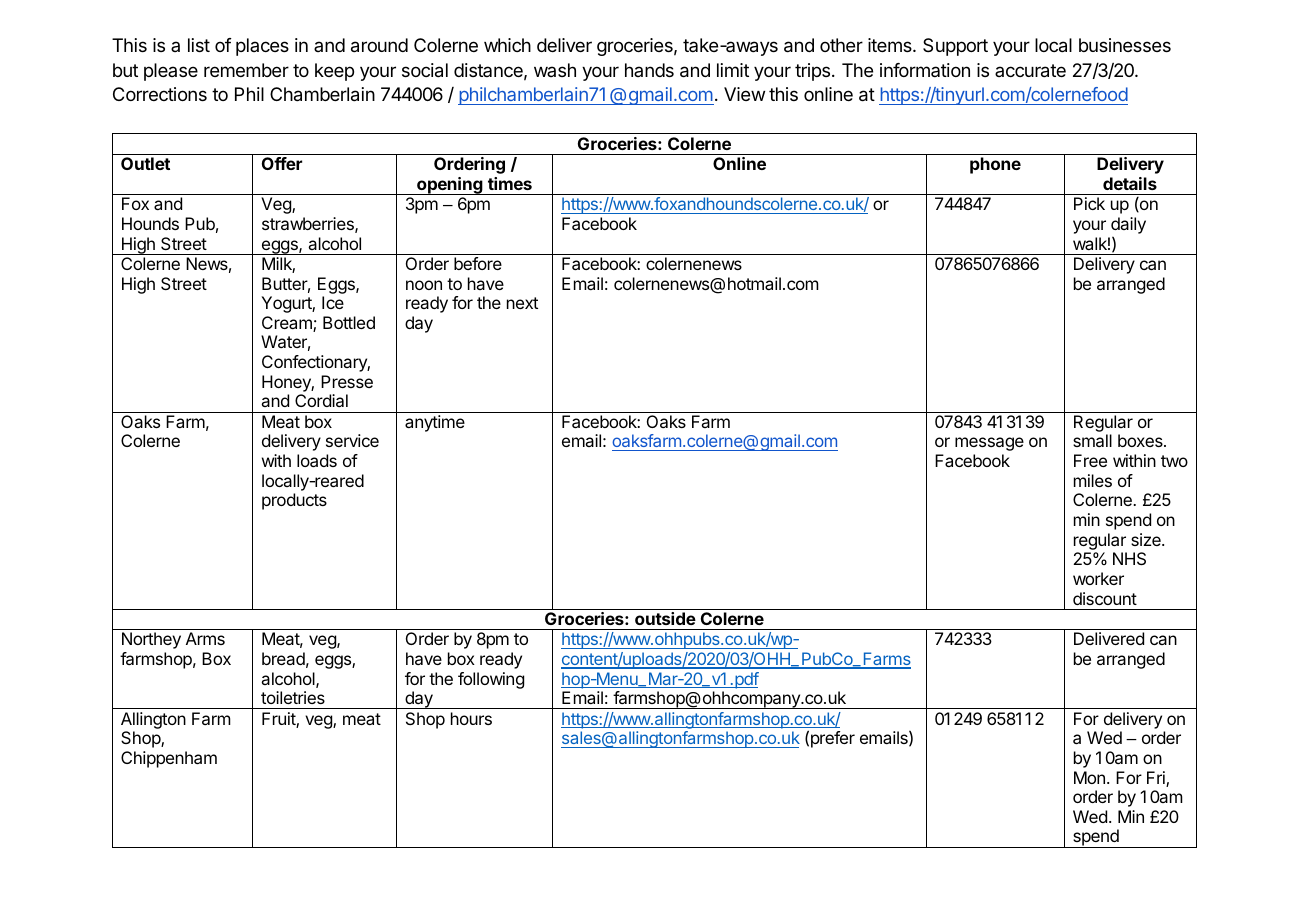 The image size is (1308, 924). I want to click on Cream, so click(288, 324).
